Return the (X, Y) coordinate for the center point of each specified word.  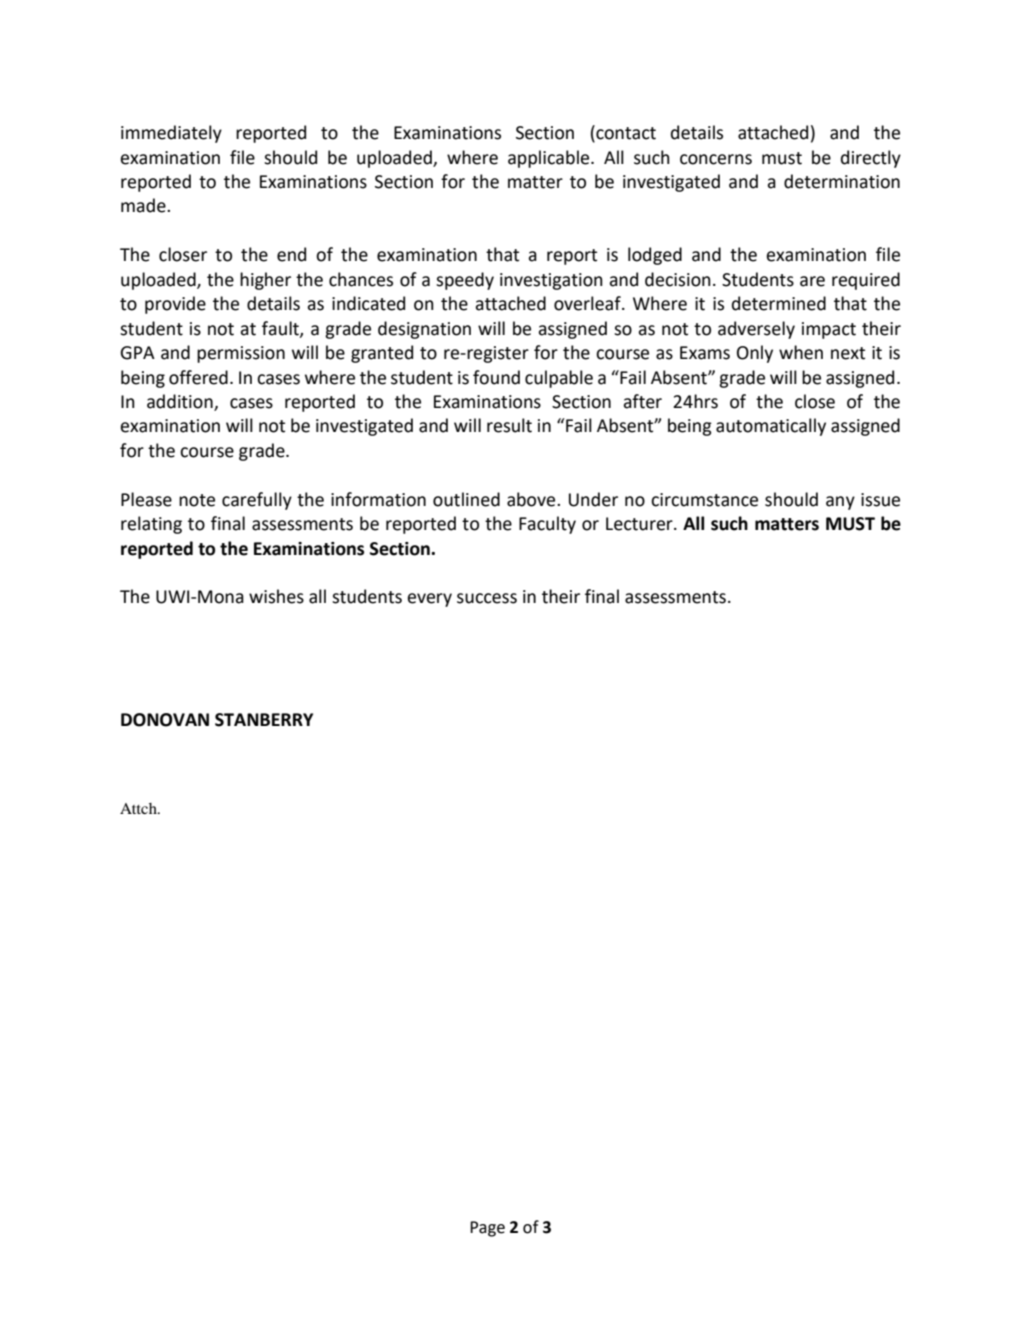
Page (487, 1229)
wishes (276, 596)
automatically (771, 427)
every (429, 600)
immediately (171, 134)
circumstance (704, 500)
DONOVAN (165, 720)
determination (842, 181)
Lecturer (640, 524)
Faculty (547, 525)
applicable (550, 159)
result (509, 425)
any (840, 503)
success (487, 598)
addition (181, 402)
